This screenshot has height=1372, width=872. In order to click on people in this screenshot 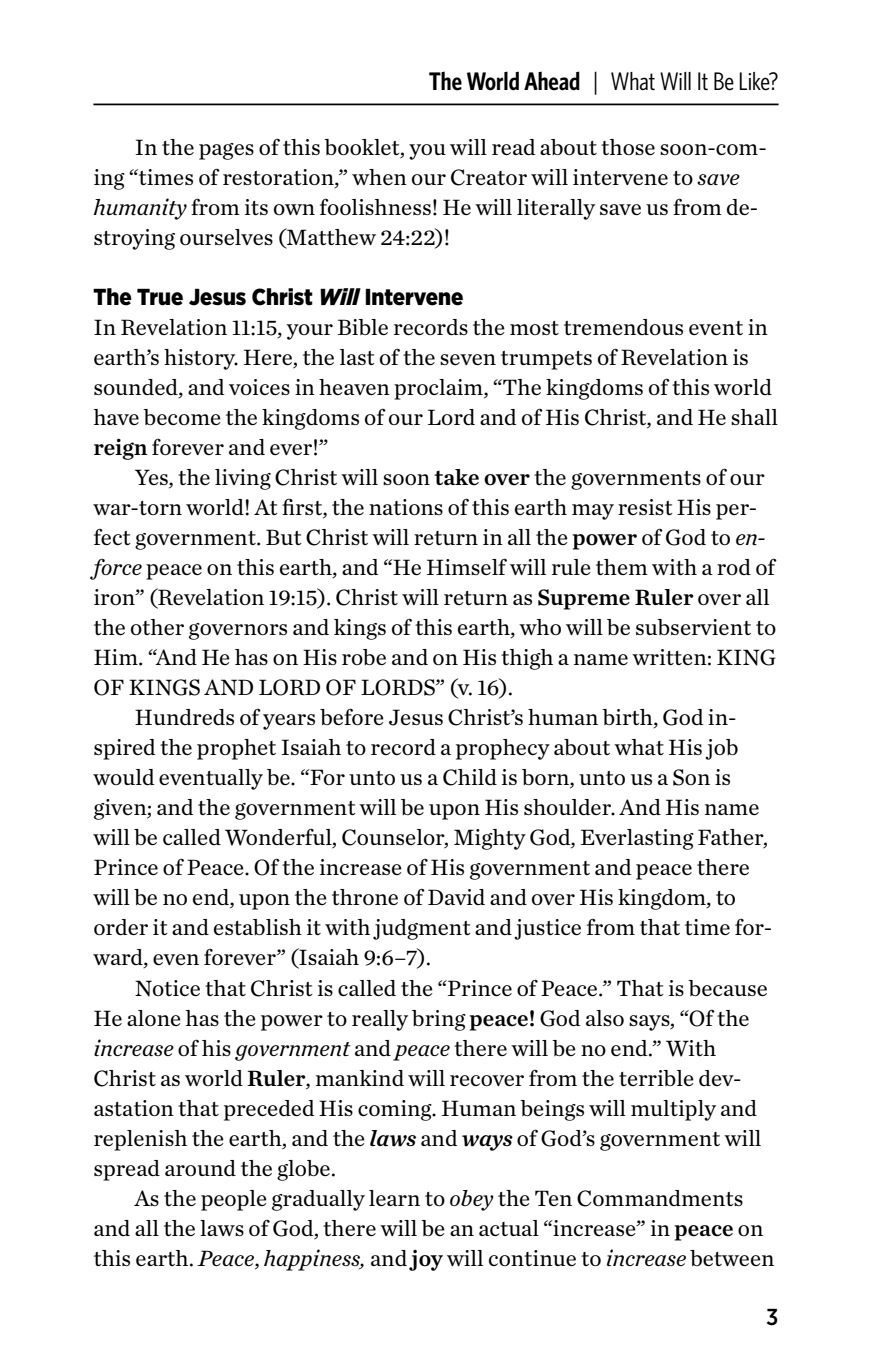, I will do `click(234, 1200)`.
